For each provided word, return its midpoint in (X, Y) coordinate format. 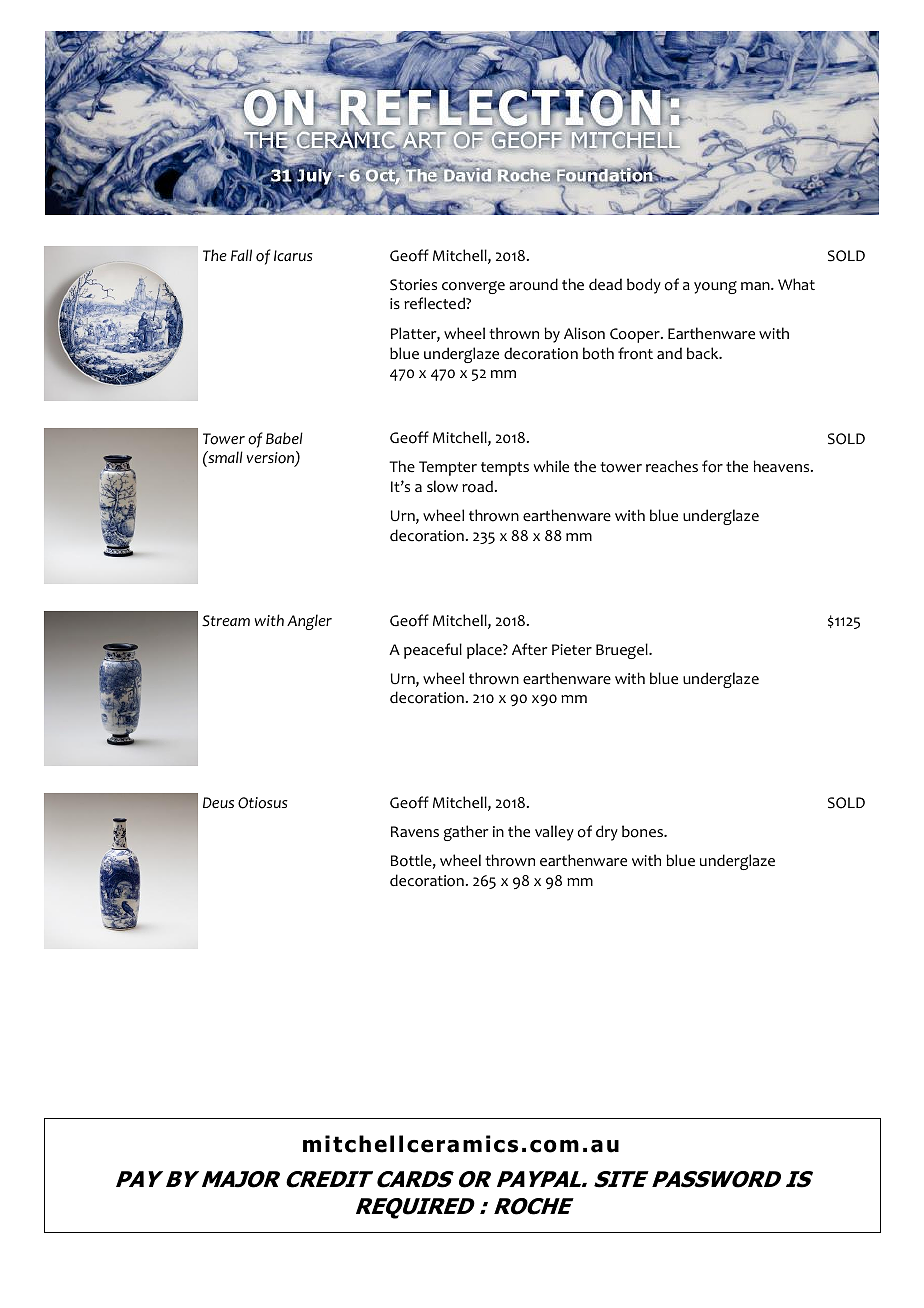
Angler (309, 622)
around (533, 284)
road (477, 486)
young (715, 287)
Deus (218, 802)
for (712, 466)
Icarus (293, 255)
